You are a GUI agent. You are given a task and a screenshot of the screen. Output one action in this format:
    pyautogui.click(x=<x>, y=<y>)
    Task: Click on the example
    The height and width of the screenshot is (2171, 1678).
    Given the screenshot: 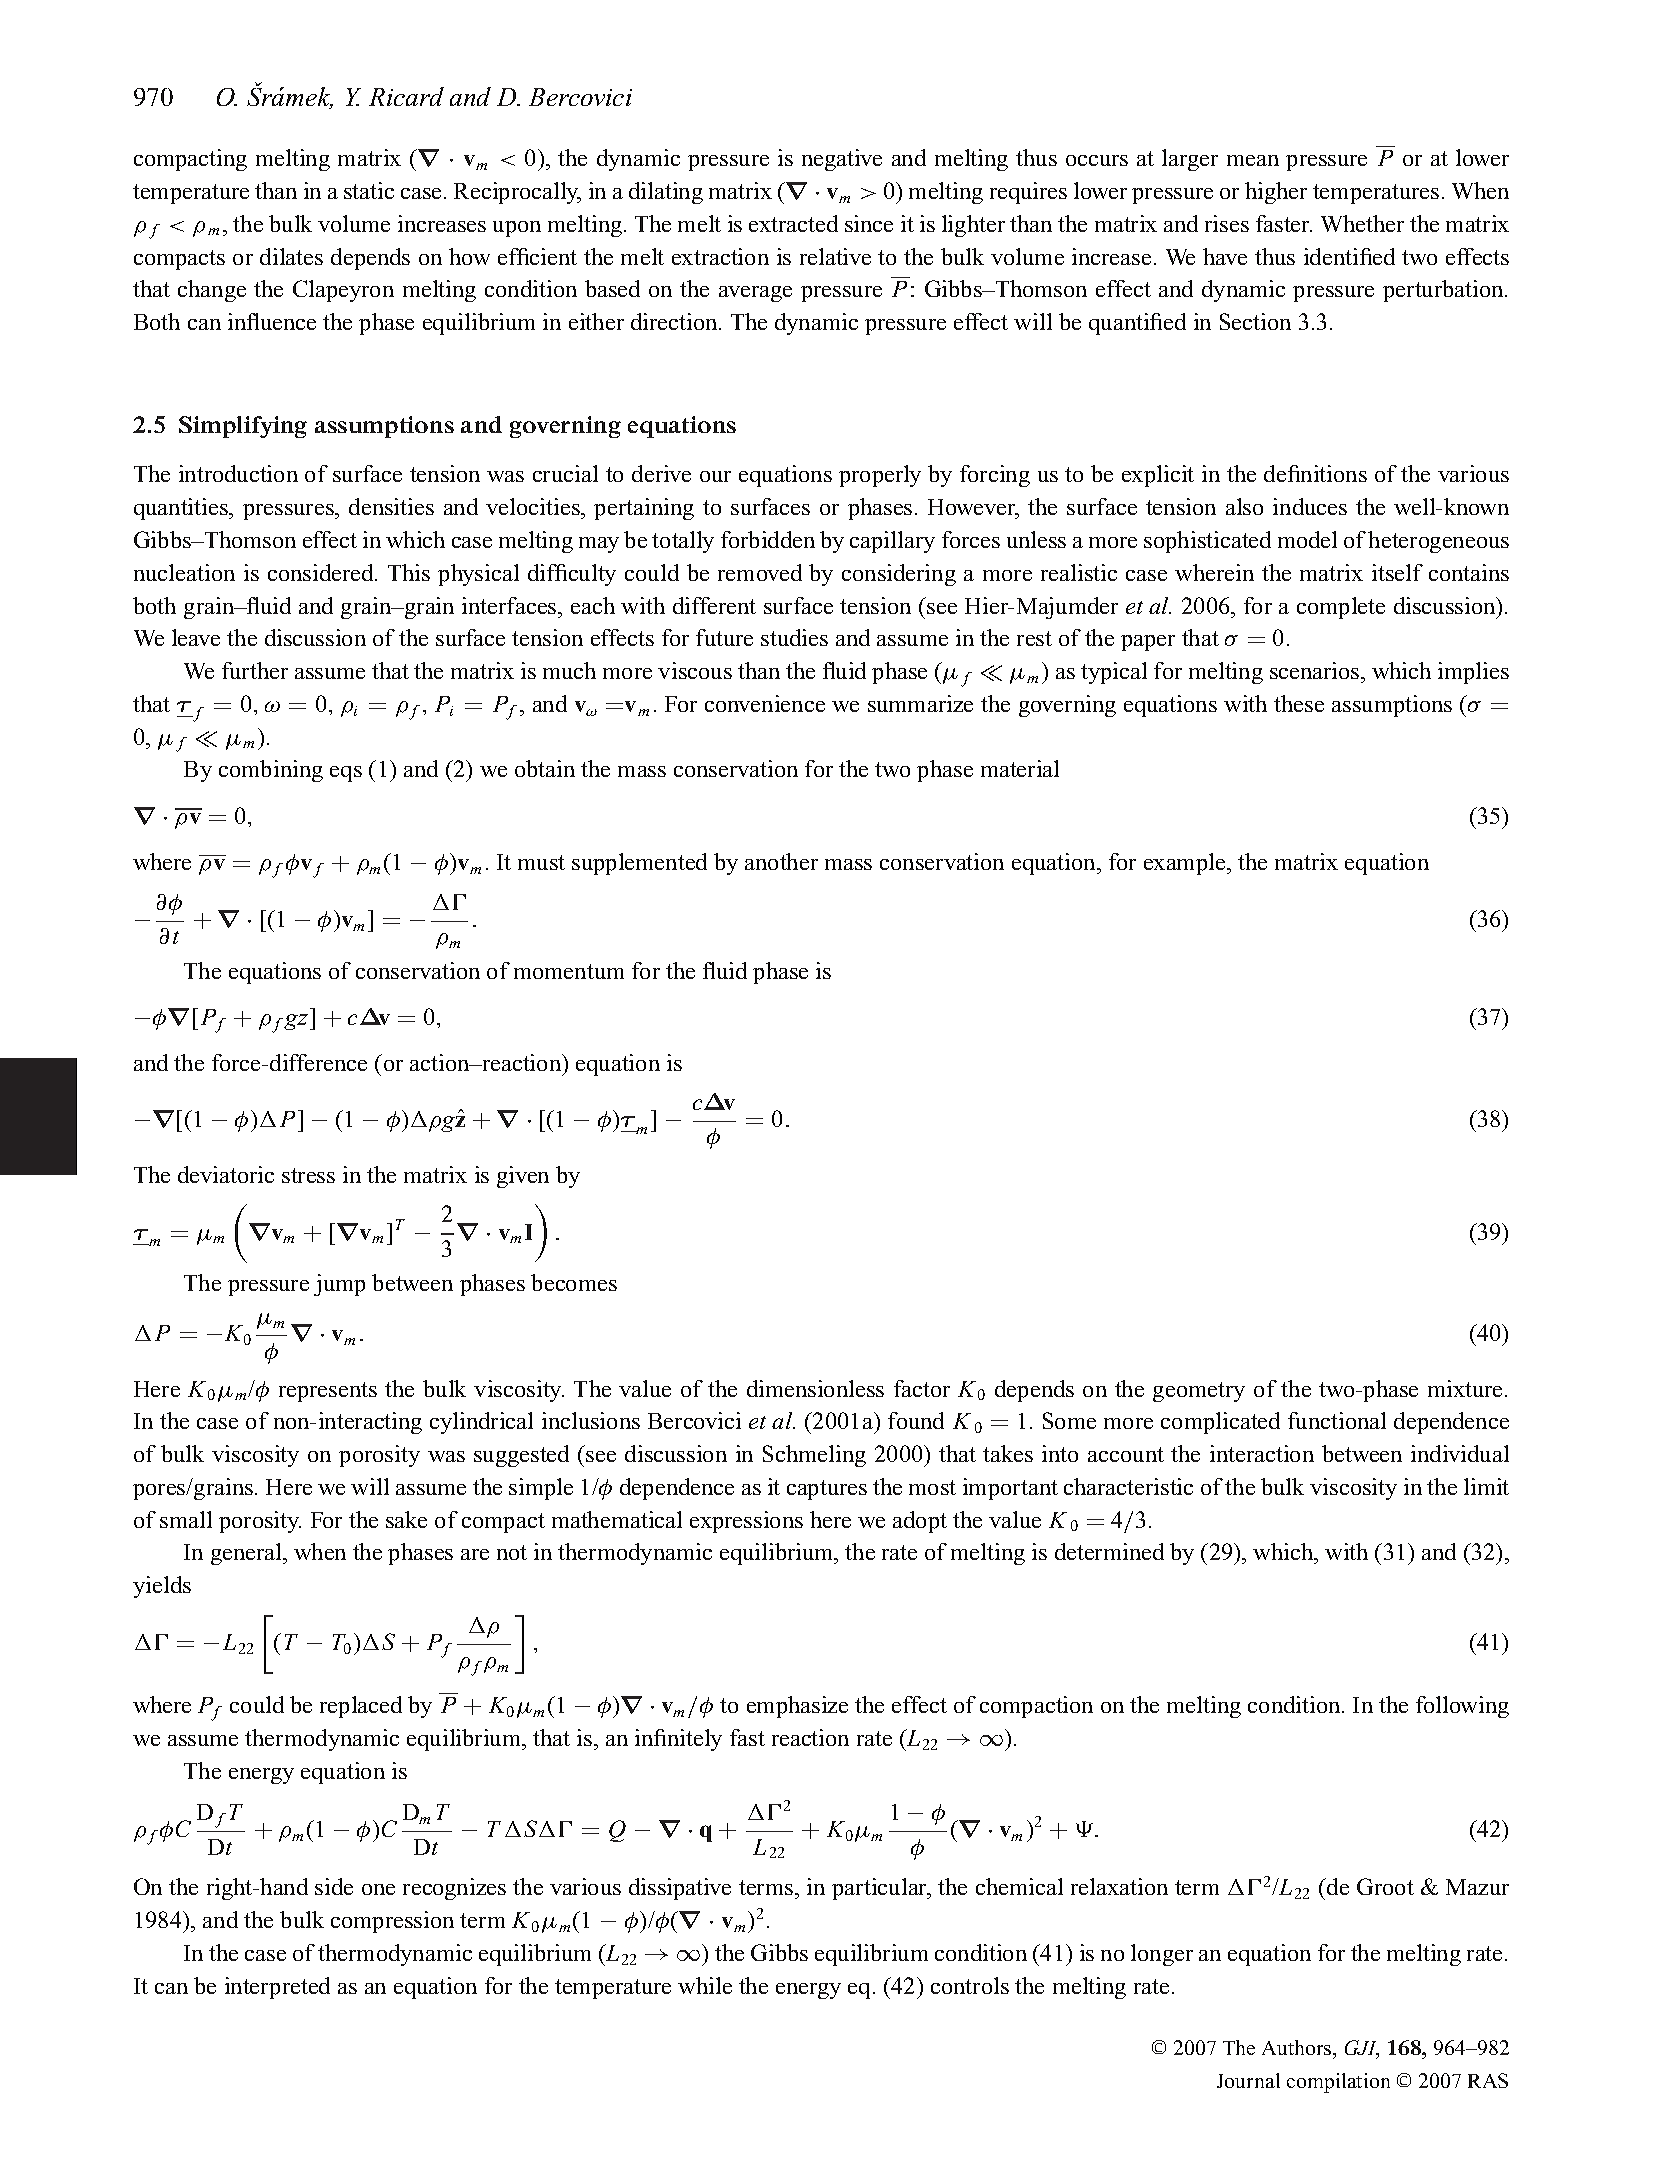 What is the action you would take?
    pyautogui.click(x=1186, y=864)
